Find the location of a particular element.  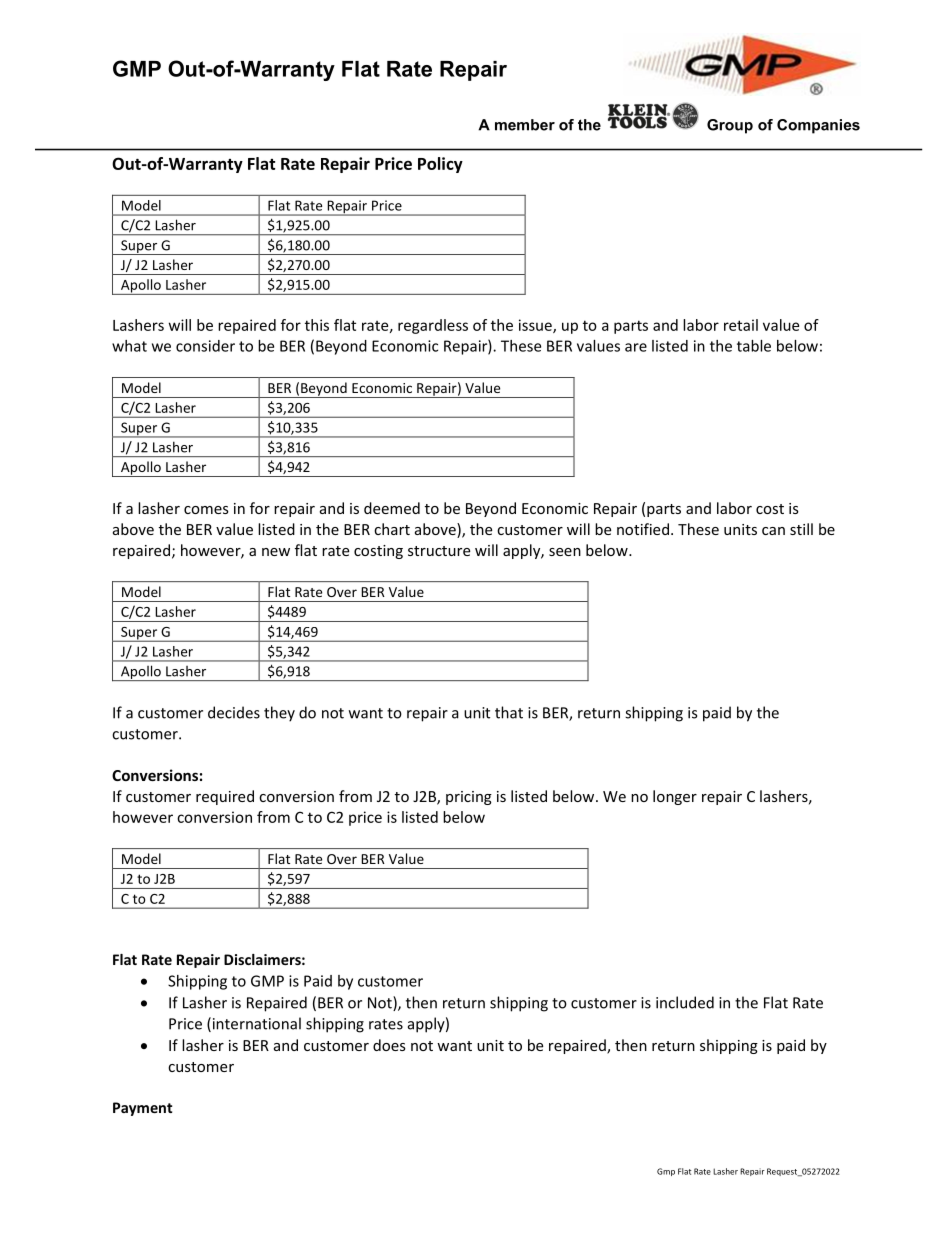

does is located at coordinates (389, 1045).
